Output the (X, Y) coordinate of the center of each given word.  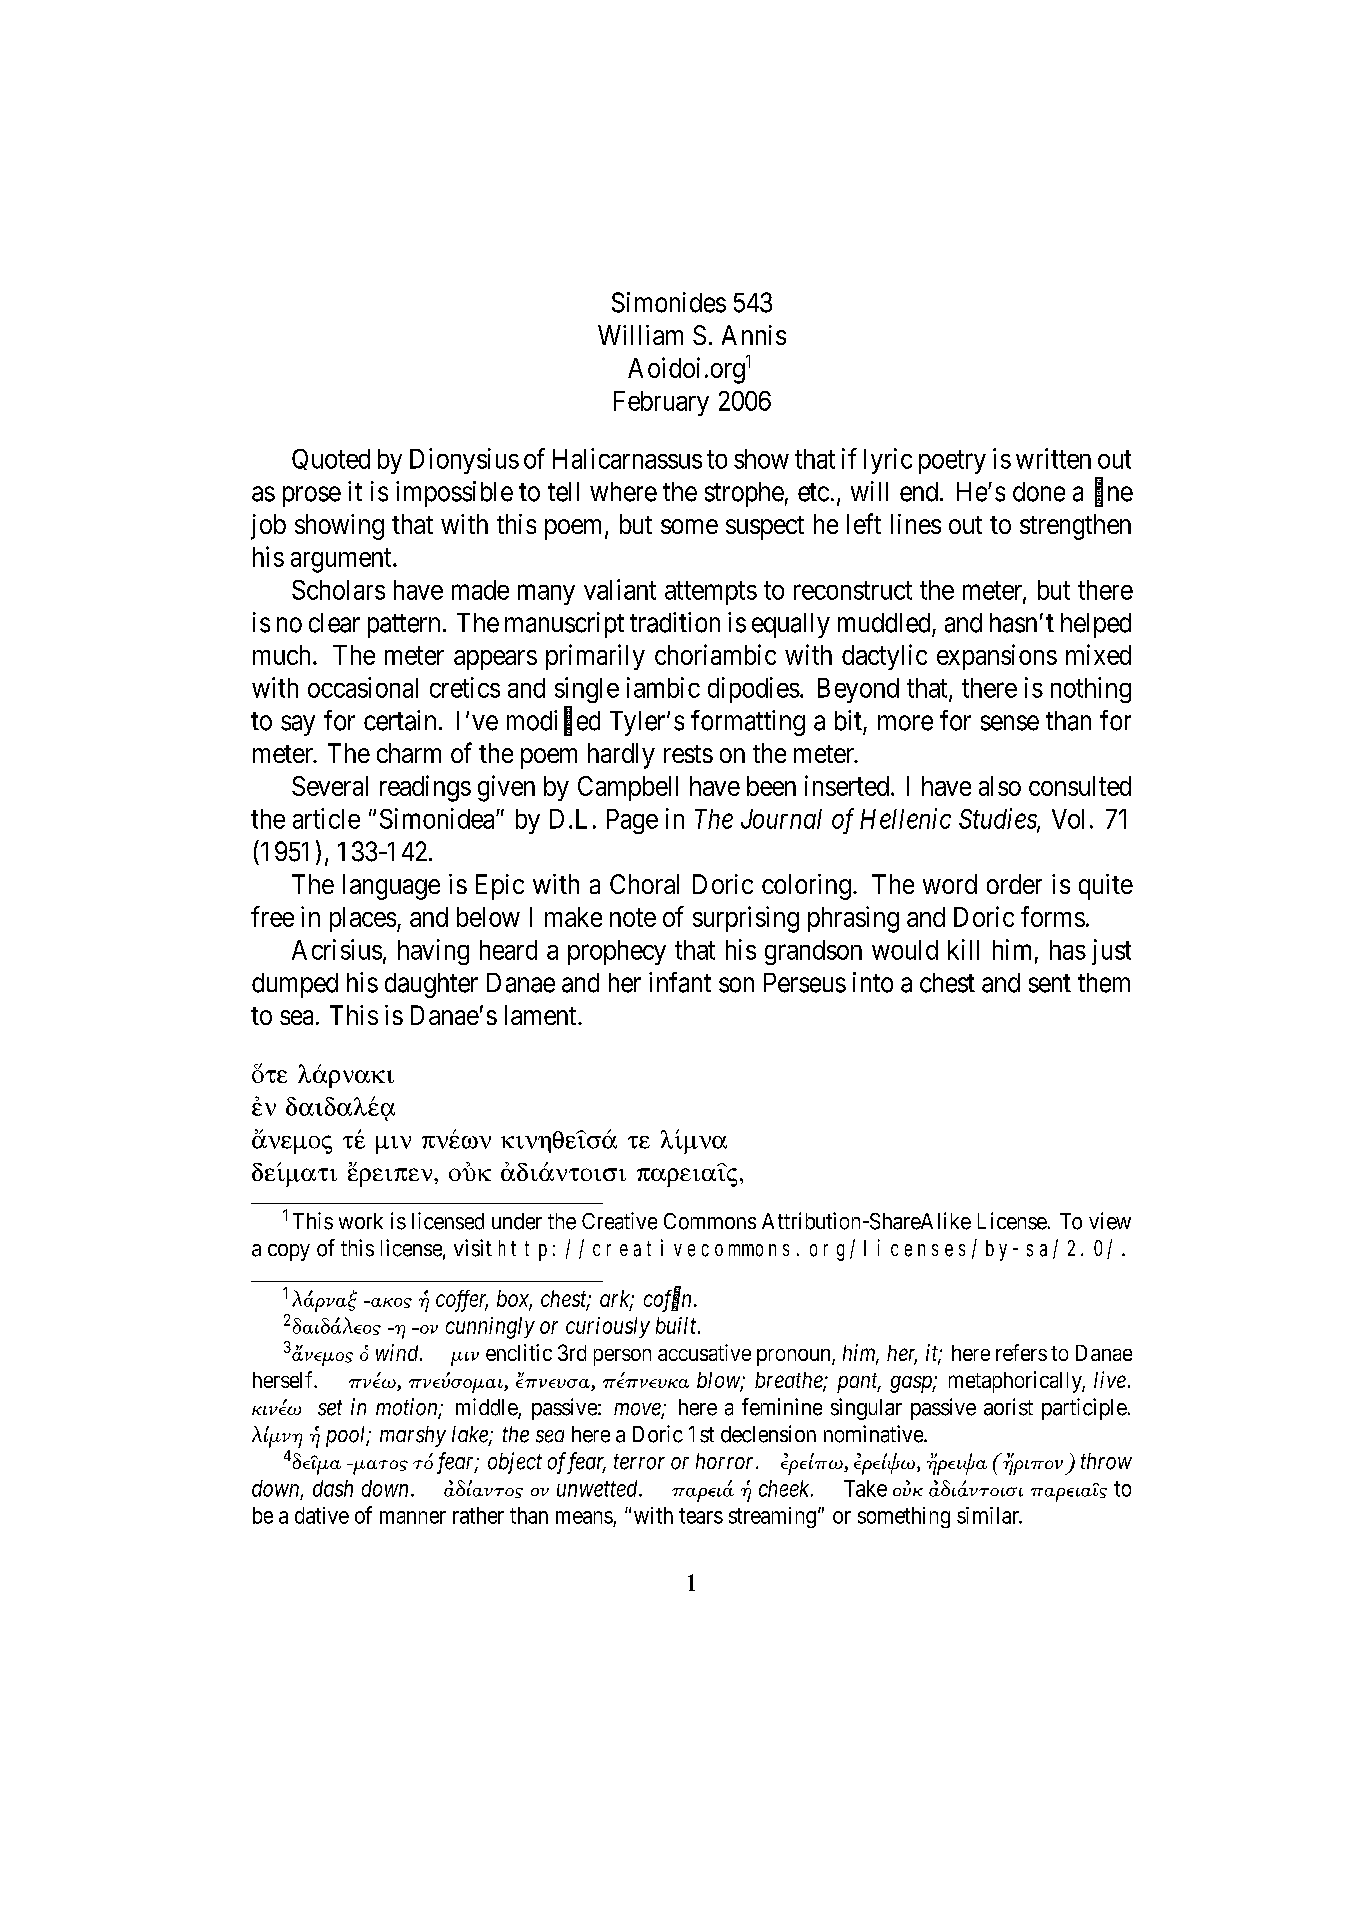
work (361, 1221)
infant (680, 982)
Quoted (331, 459)
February (661, 403)
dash (333, 1488)
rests (688, 754)
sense (1010, 723)
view (1110, 1221)
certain (400, 720)
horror (726, 1461)
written (1053, 458)
